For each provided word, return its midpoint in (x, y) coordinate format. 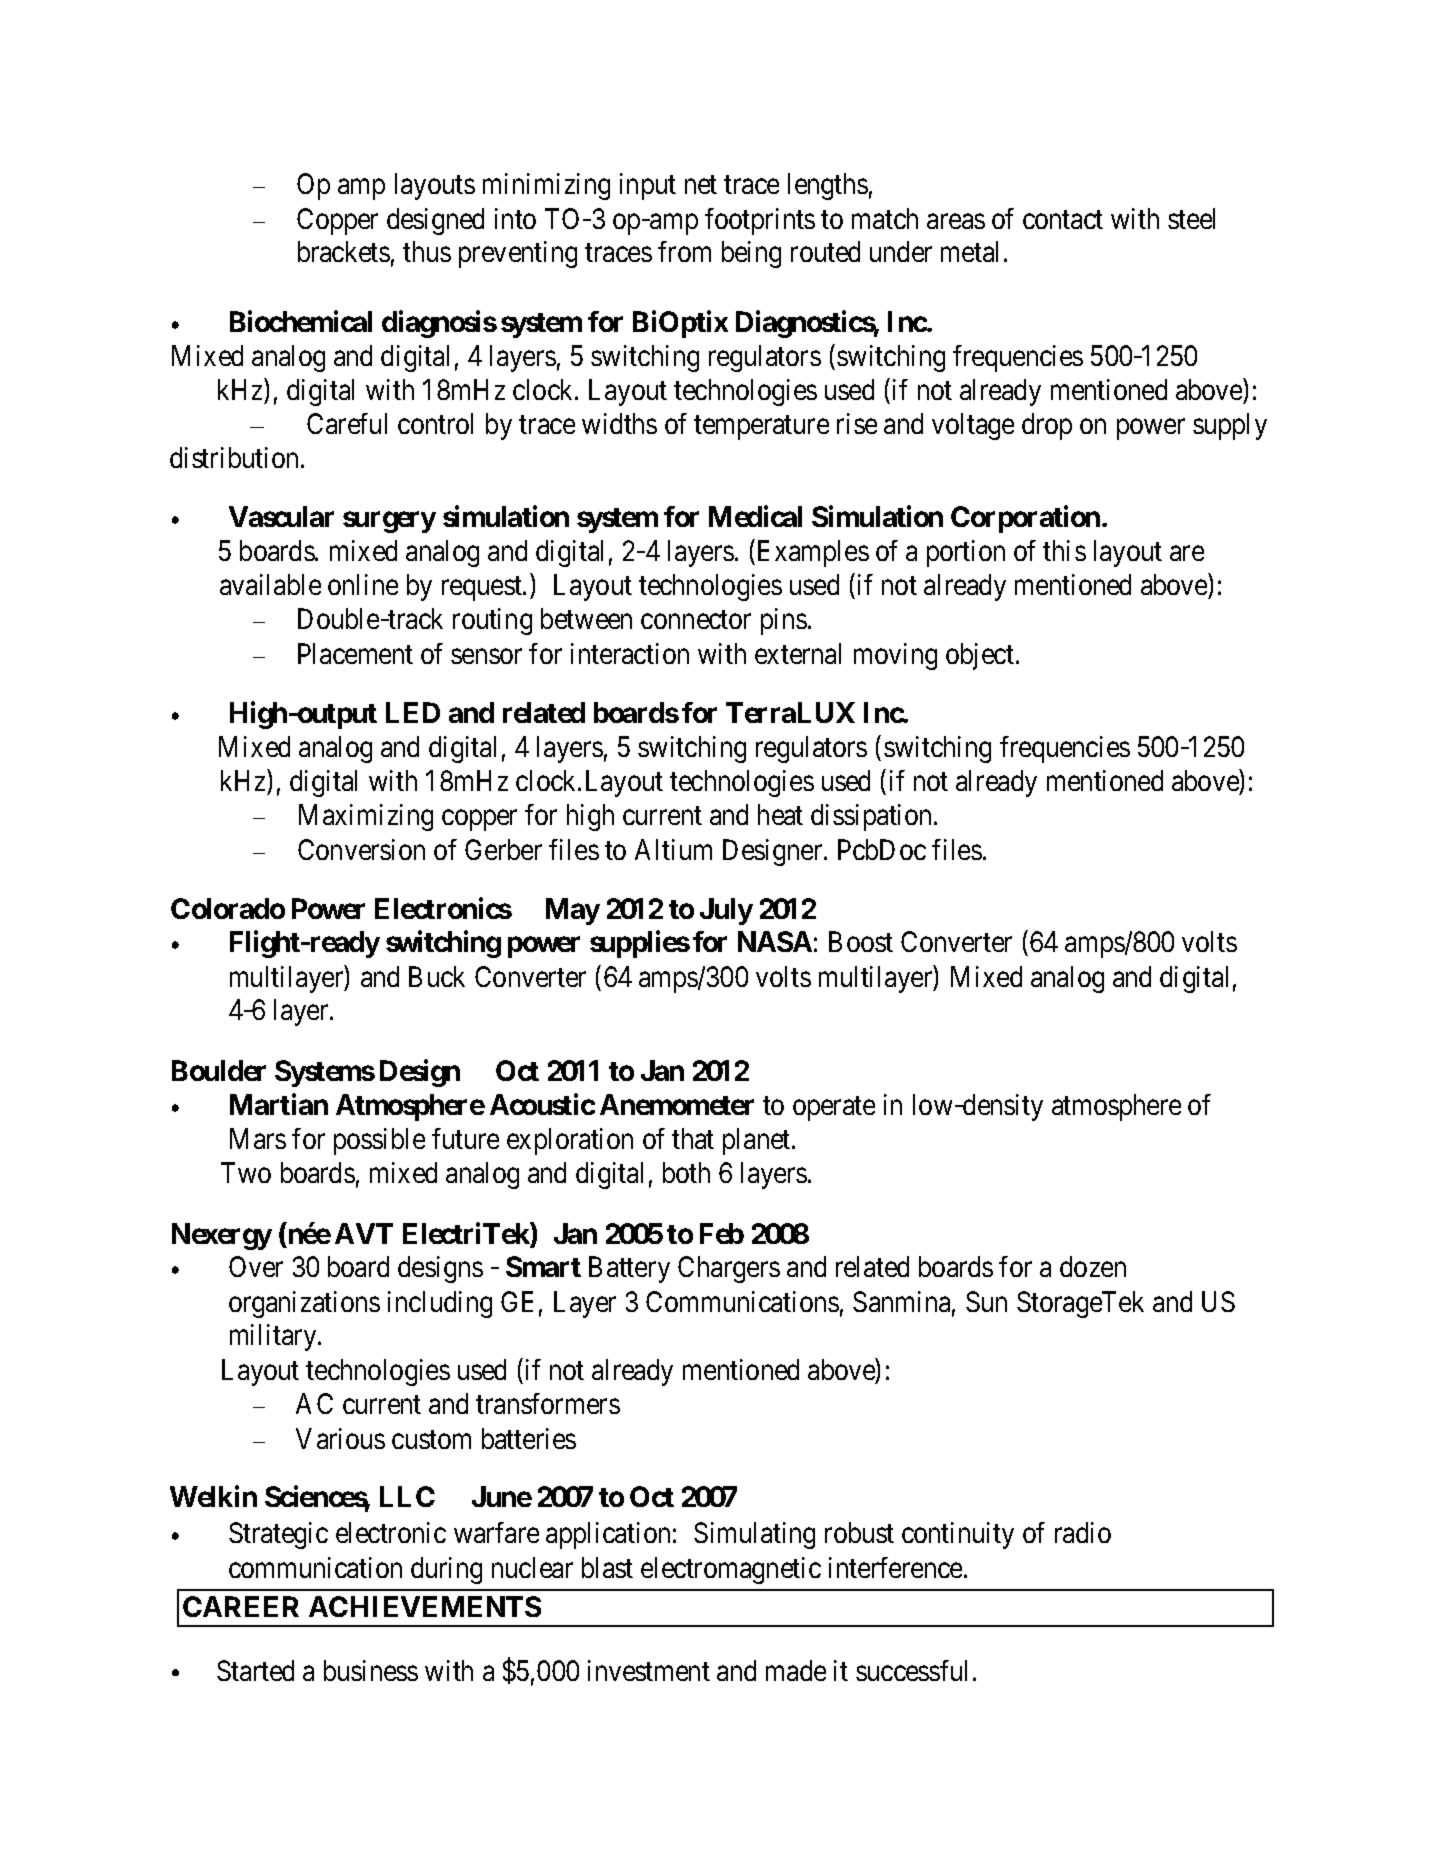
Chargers (729, 1269)
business (371, 1670)
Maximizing (366, 817)
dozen (1093, 1266)
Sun (986, 1301)
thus (427, 251)
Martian (279, 1104)
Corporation (1025, 519)
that (693, 1138)
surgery (389, 522)
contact (1063, 219)
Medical (755, 516)
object (981, 656)
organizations (304, 1304)
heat (780, 814)
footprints (760, 221)
